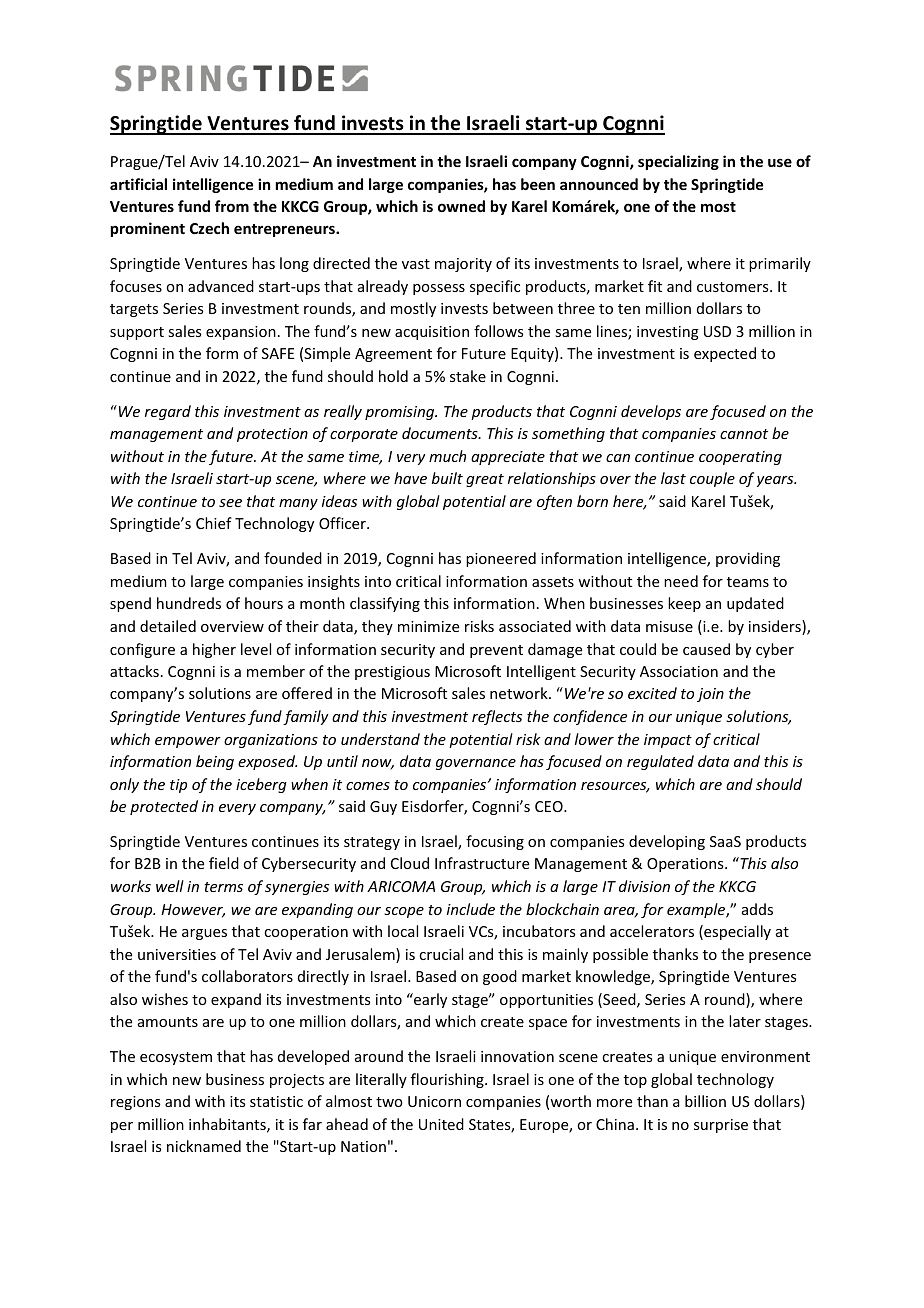  What do you see at coordinates (461, 206) in the screenshot?
I see `owned` at bounding box center [461, 206].
